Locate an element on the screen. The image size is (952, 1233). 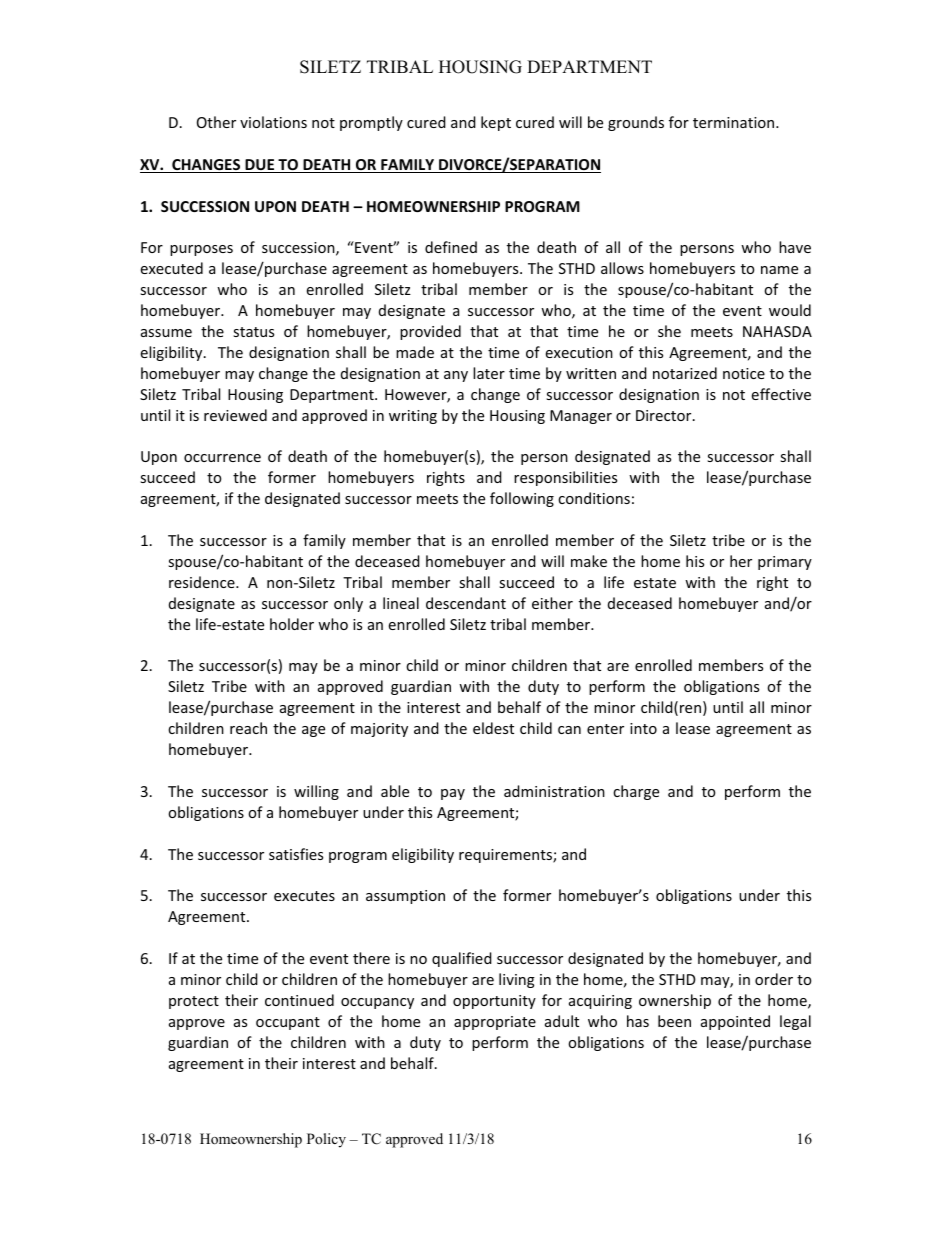
reviewed is located at coordinates (235, 415).
